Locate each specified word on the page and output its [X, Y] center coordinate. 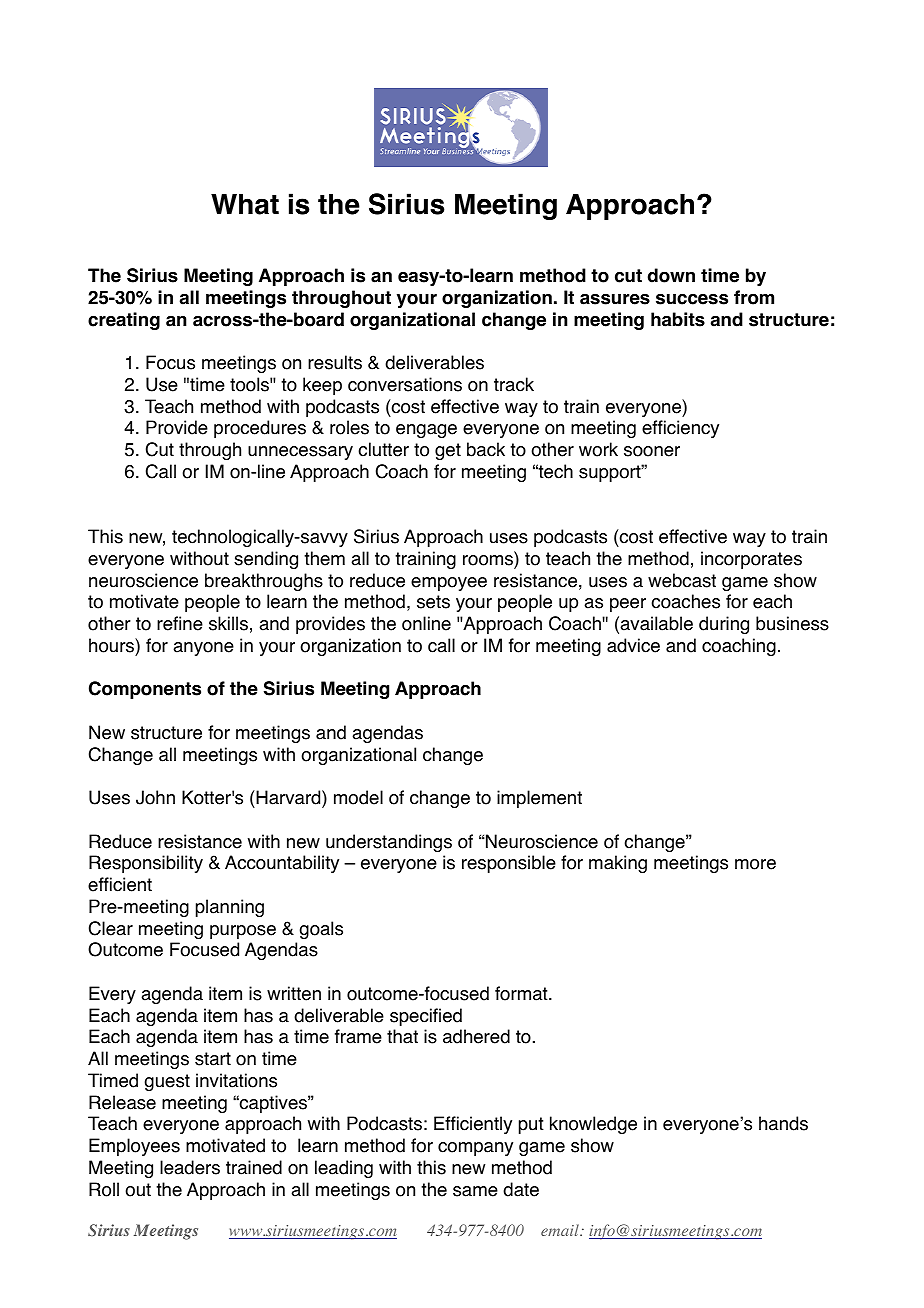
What [245, 204]
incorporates [751, 560]
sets [433, 602]
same [475, 1191]
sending [266, 560]
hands [783, 1123]
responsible [509, 864]
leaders [190, 1167]
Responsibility [146, 864]
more [755, 864]
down [671, 275]
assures [615, 299]
